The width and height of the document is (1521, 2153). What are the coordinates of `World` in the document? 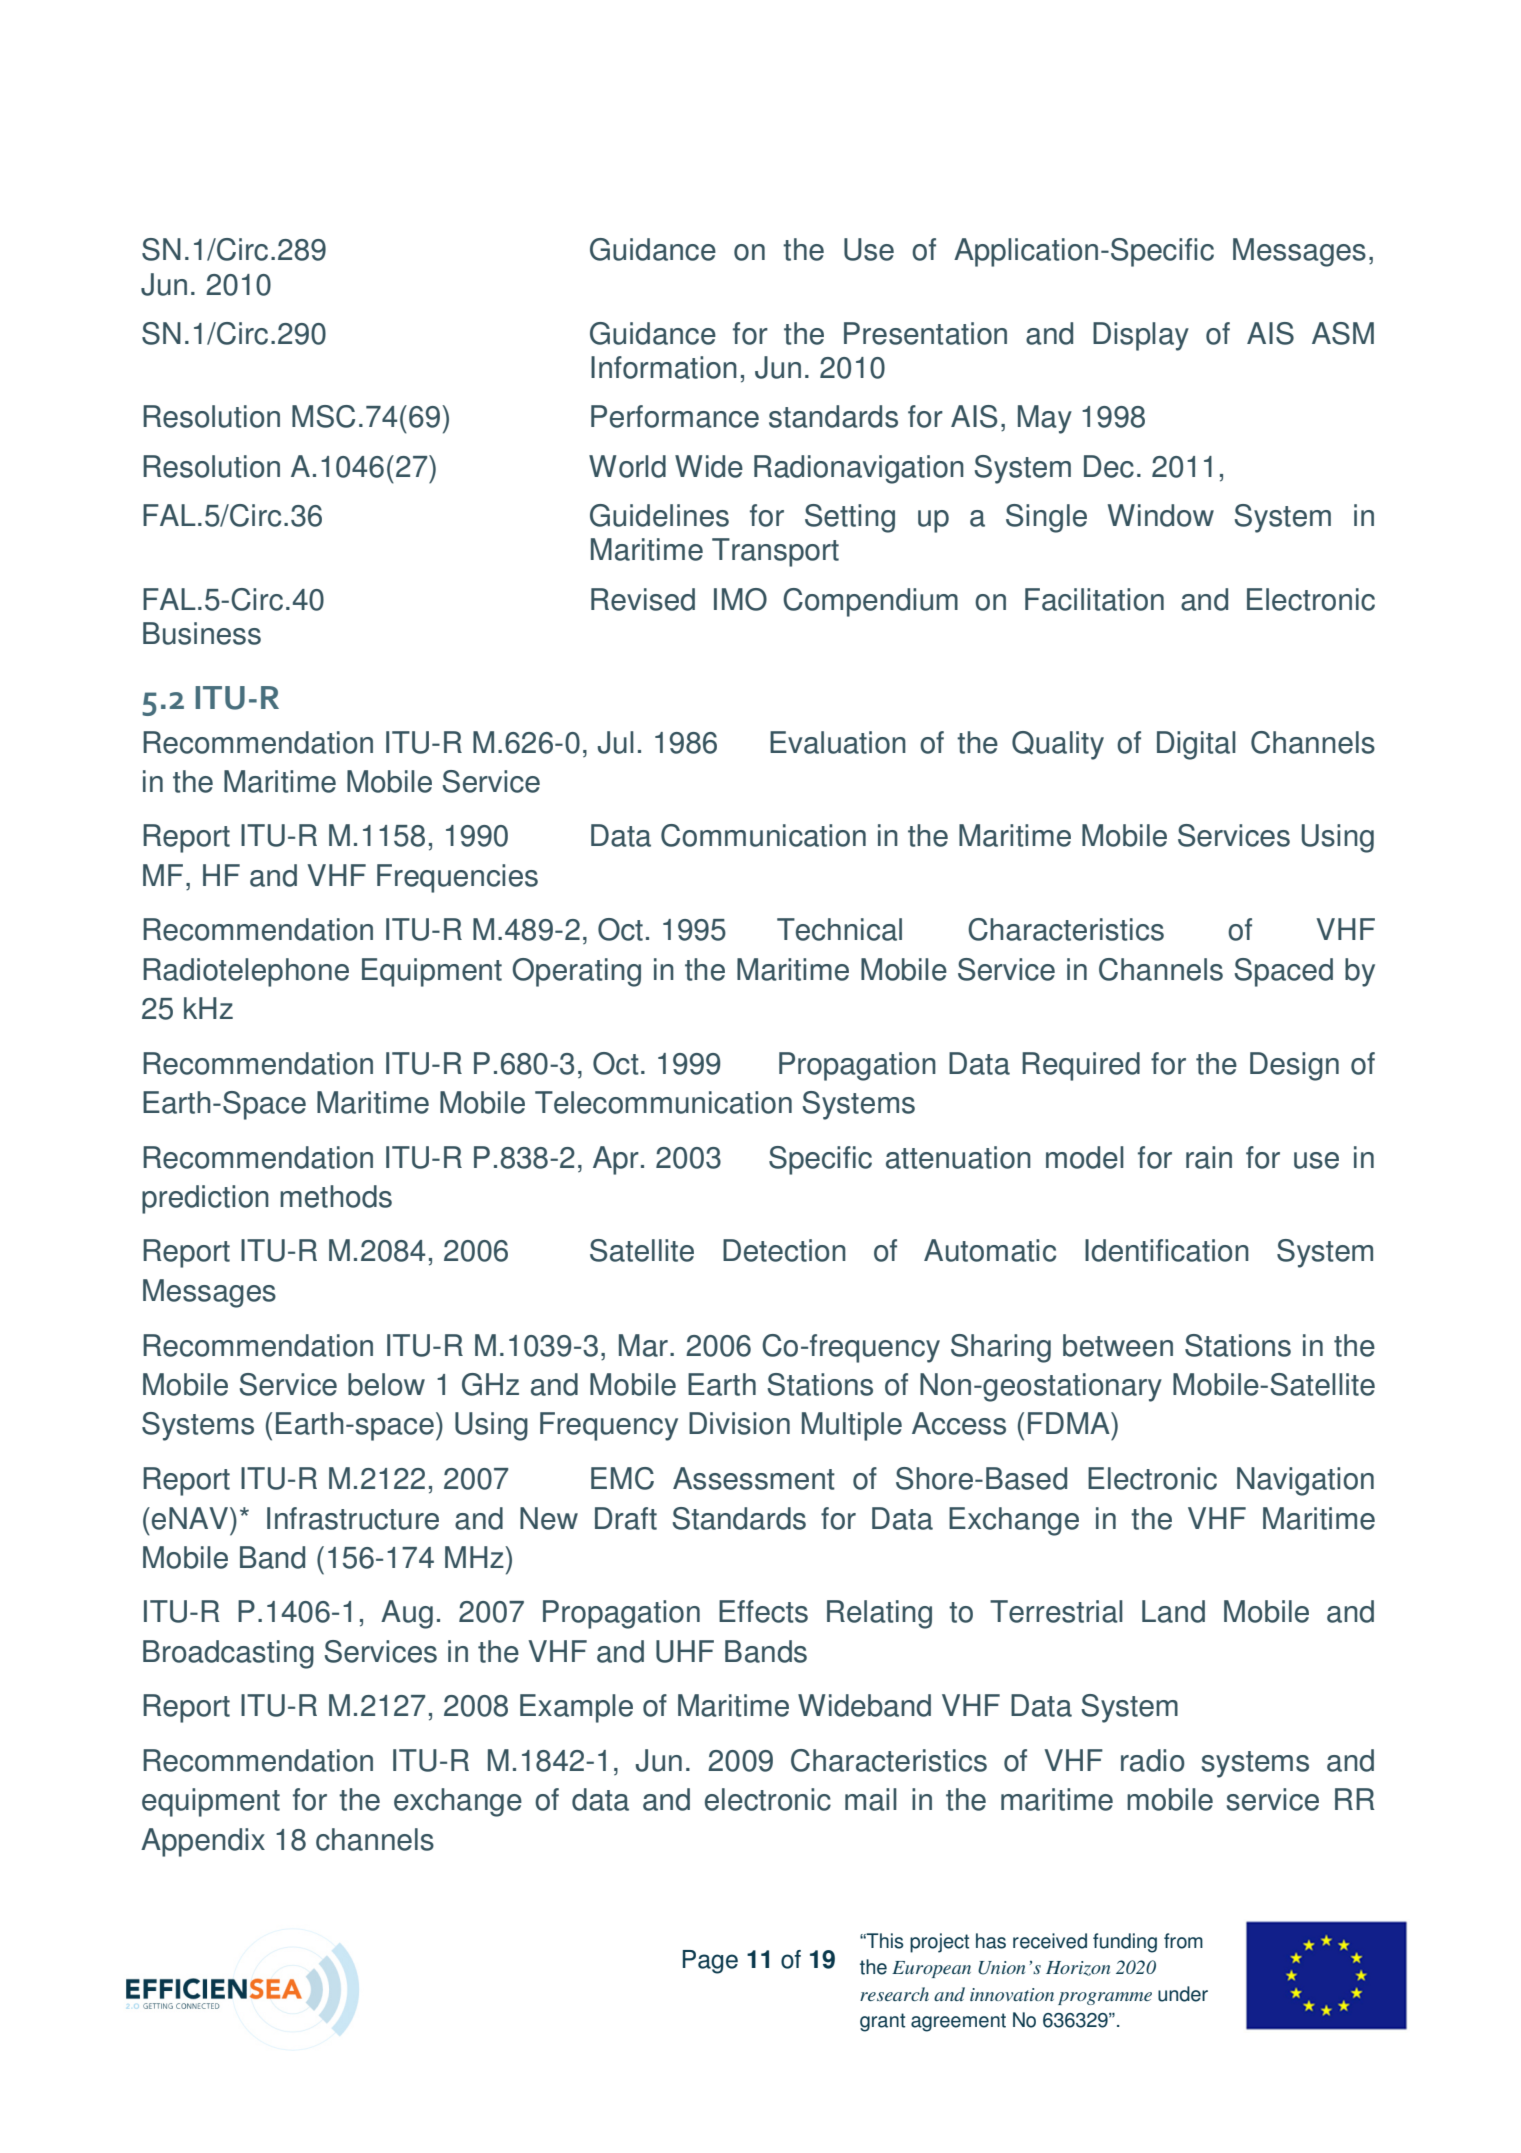 It's located at (627, 466).
